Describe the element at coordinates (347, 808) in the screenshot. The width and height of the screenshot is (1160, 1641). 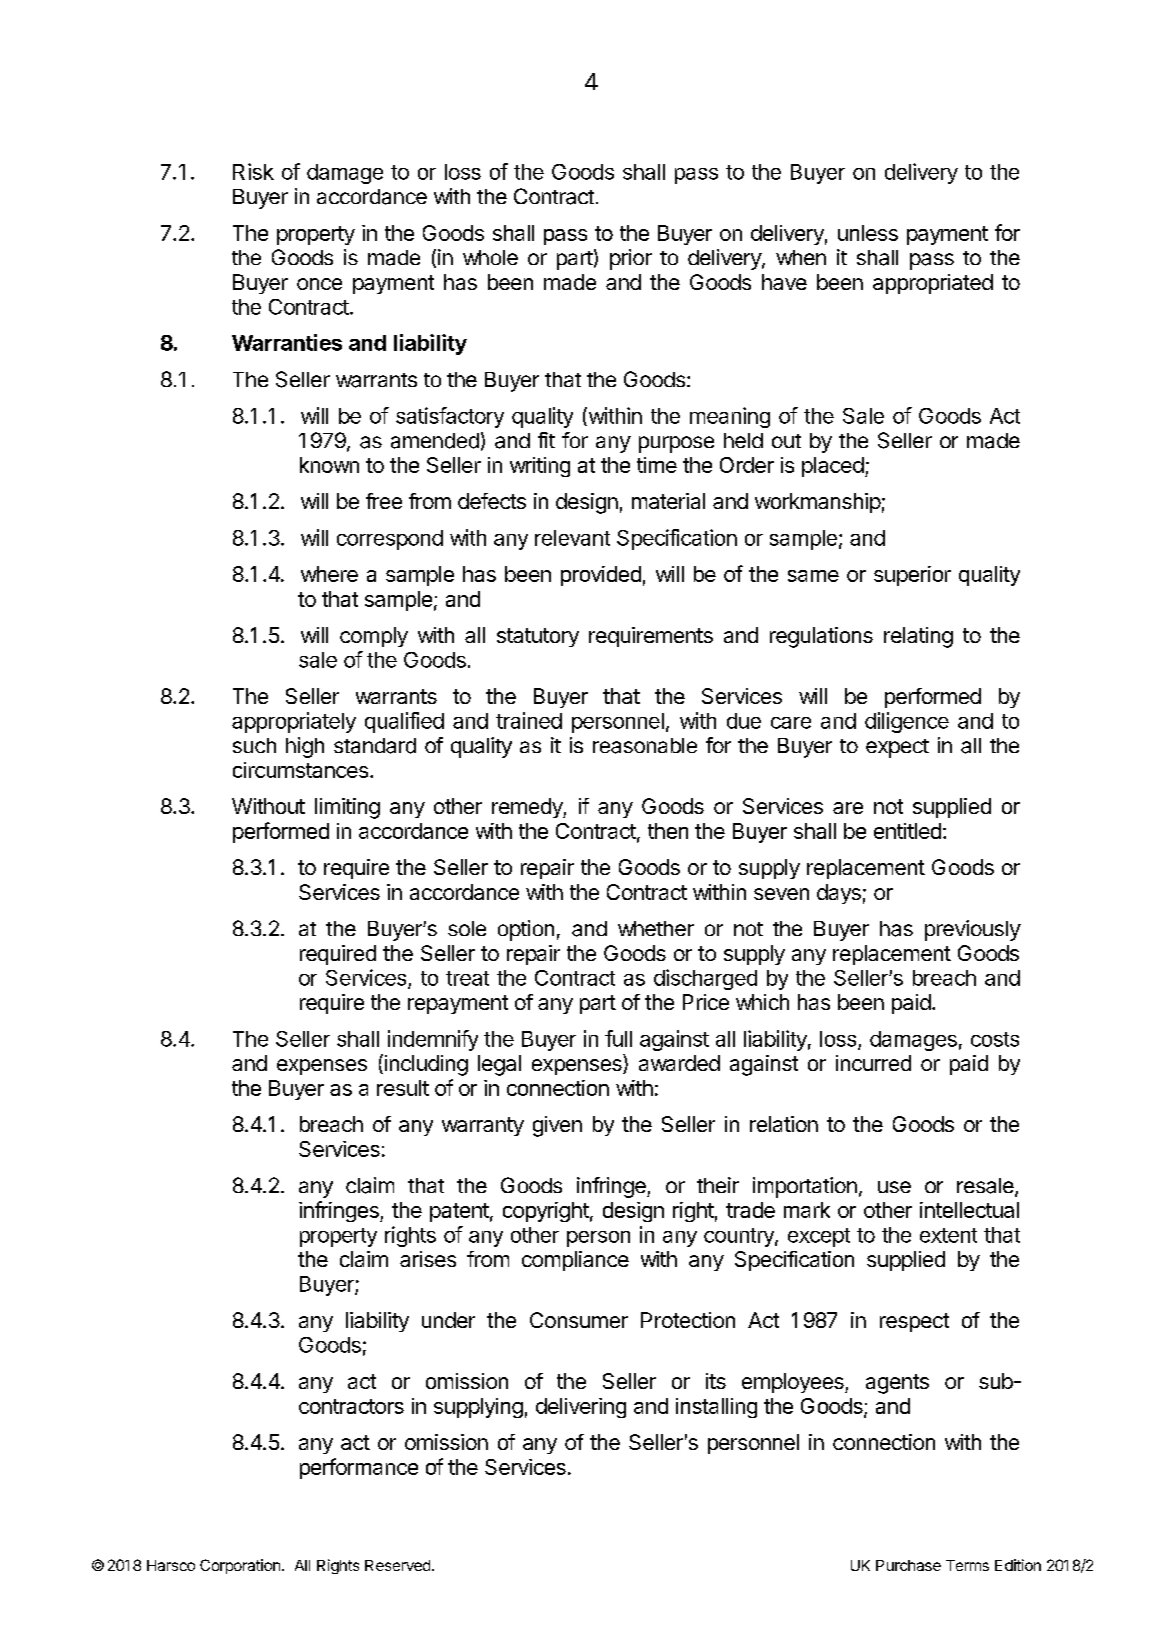
I see `limiting` at that location.
